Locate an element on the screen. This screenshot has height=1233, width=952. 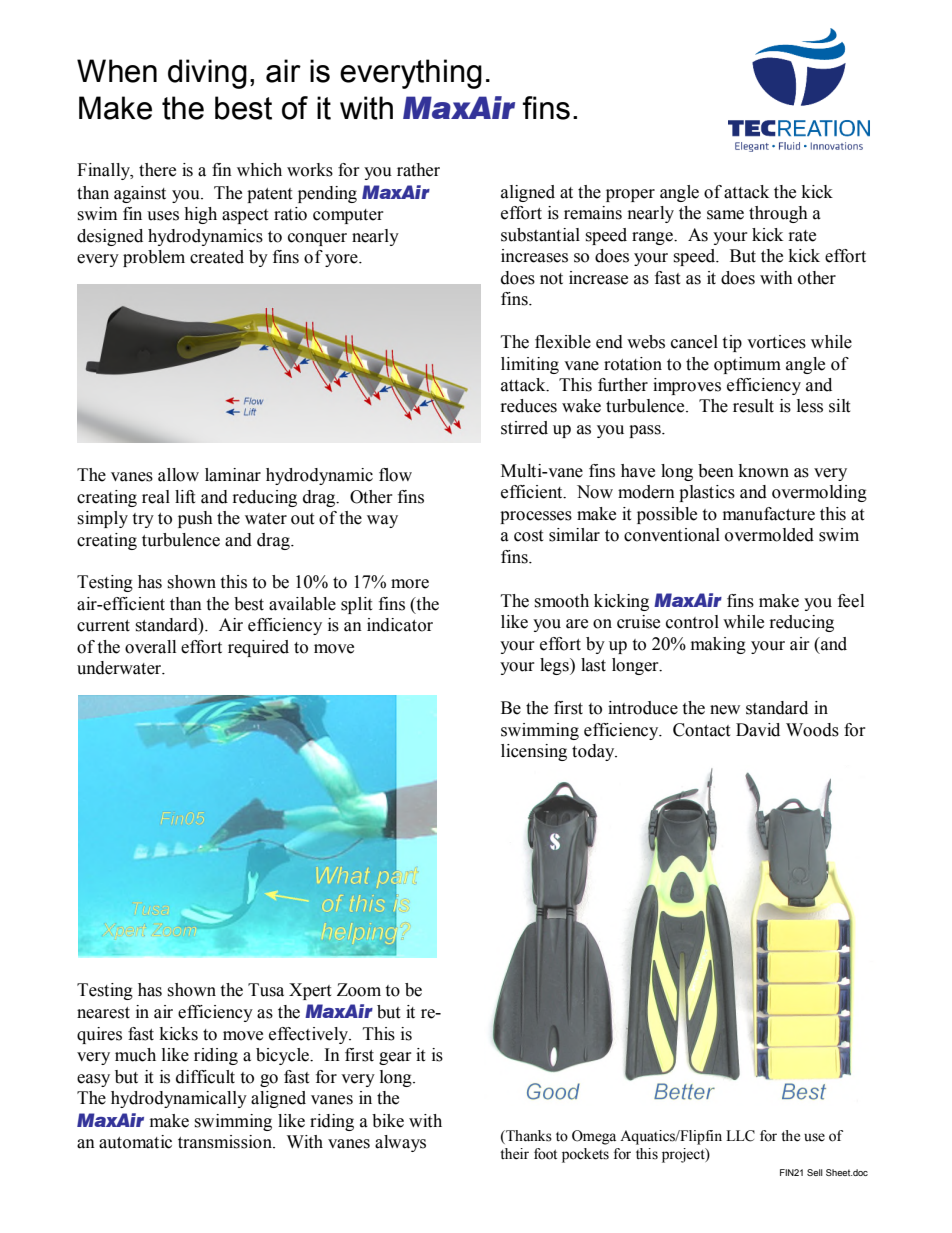
overall is located at coordinates (150, 647).
